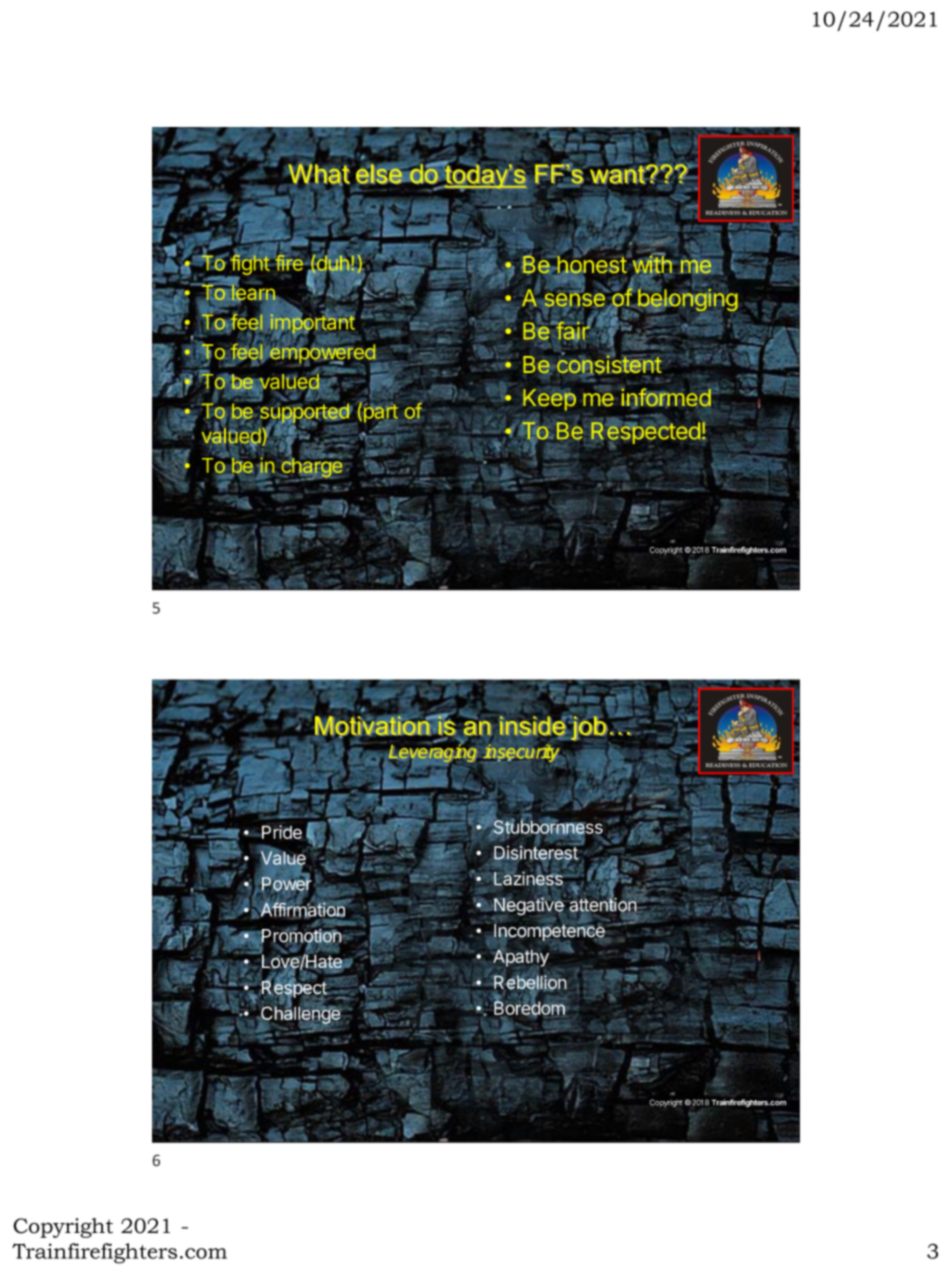 The width and height of the page is (952, 1270). I want to click on belonging, so click(686, 300).
